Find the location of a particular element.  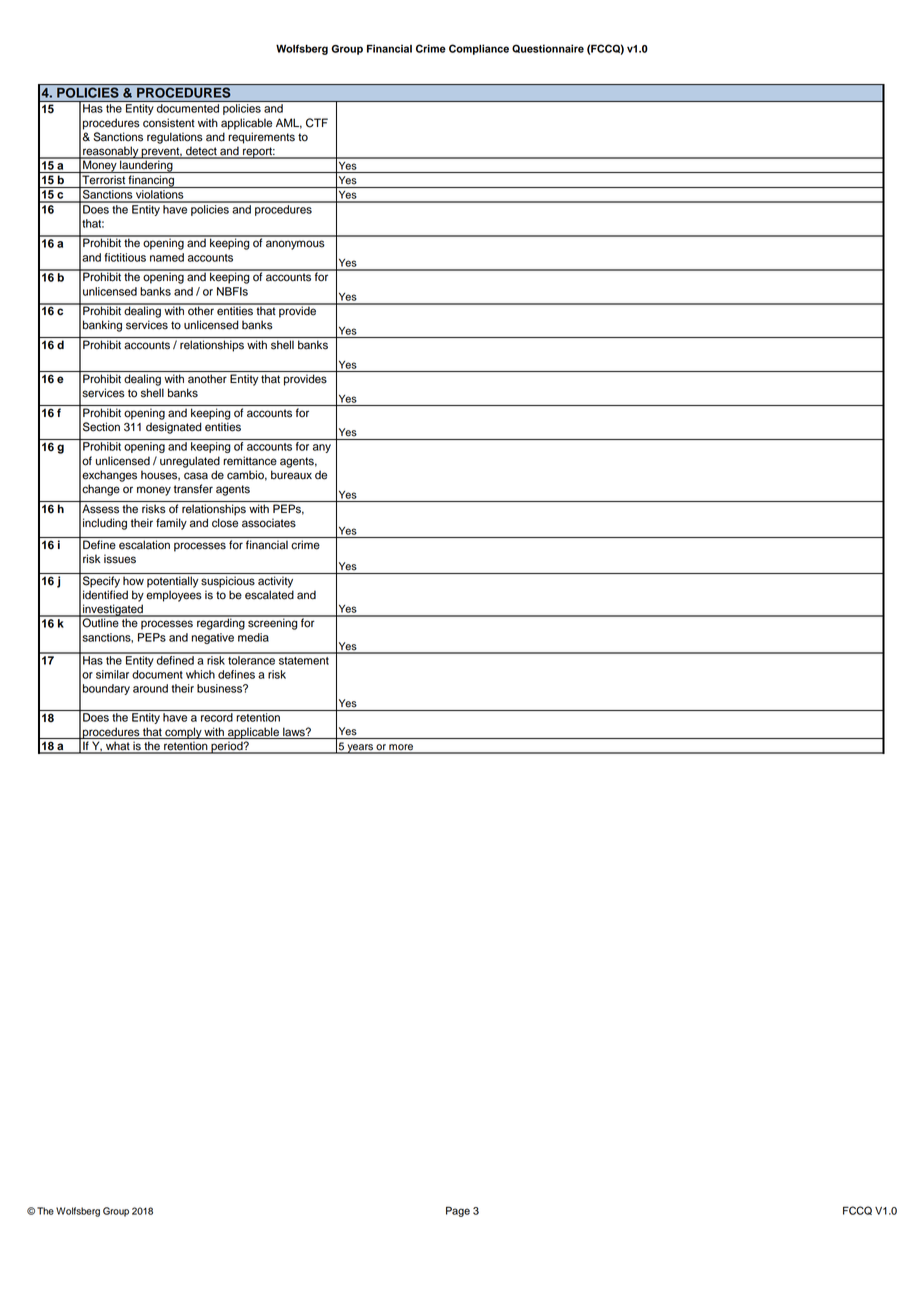

escalated is located at coordinates (269, 595).
